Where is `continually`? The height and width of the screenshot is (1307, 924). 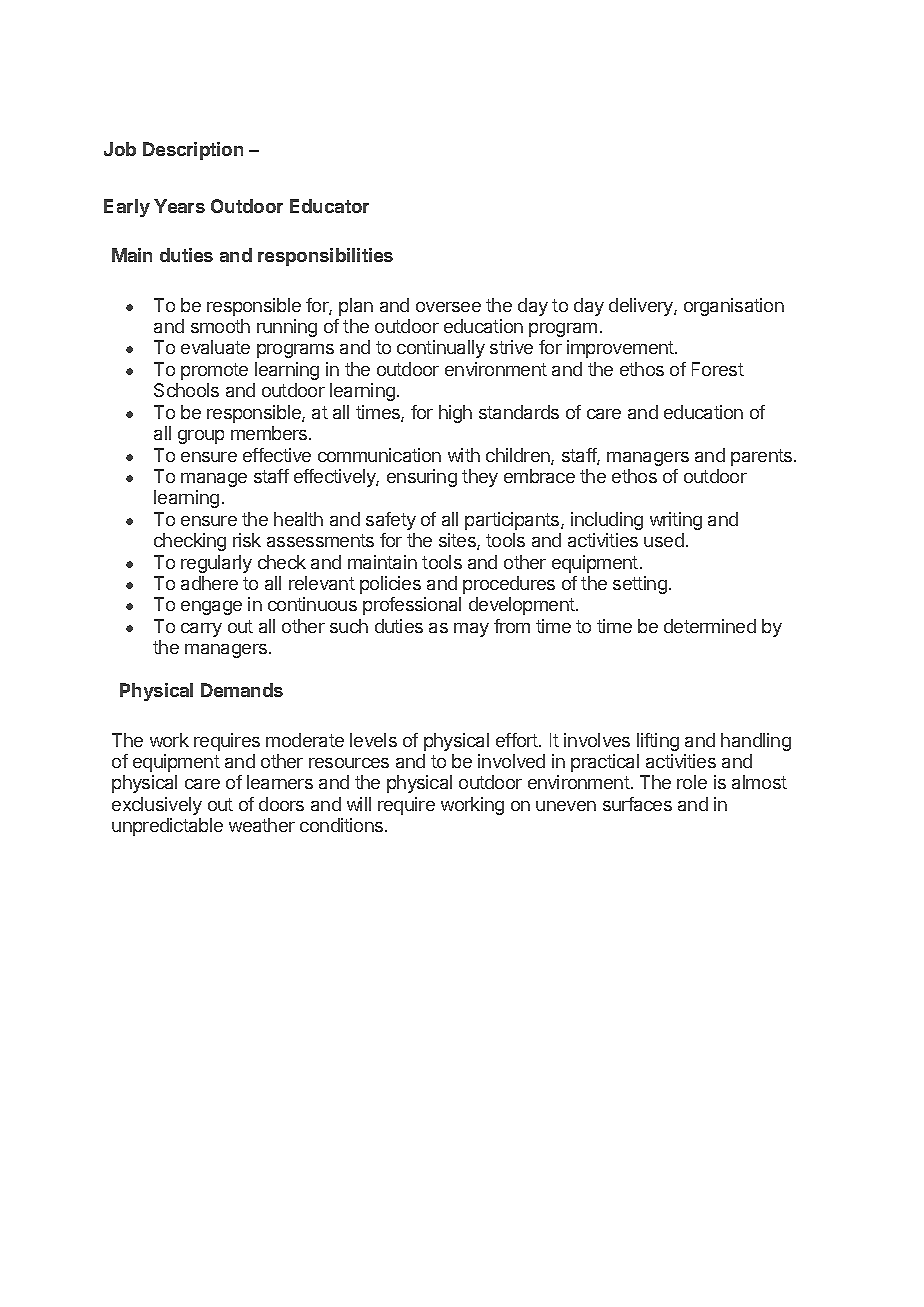 continually is located at coordinates (441, 349).
